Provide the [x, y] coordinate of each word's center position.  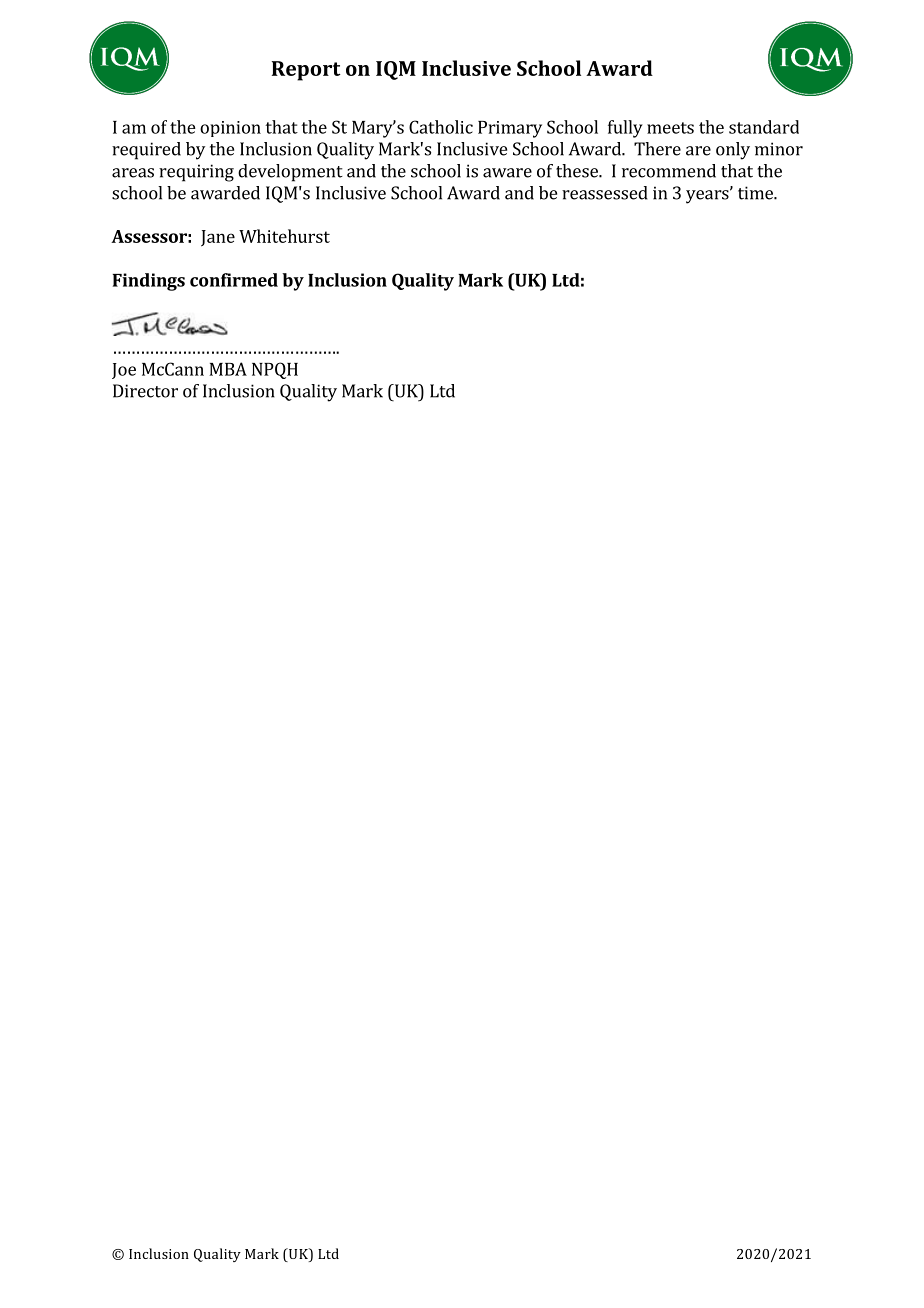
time [756, 193]
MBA [228, 369]
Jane [218, 238]
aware [507, 173]
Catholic [441, 127]
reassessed [605, 193]
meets [670, 128]
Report [306, 71]
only [733, 151]
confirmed [234, 280]
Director [145, 391]
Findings [149, 282]
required [146, 151]
